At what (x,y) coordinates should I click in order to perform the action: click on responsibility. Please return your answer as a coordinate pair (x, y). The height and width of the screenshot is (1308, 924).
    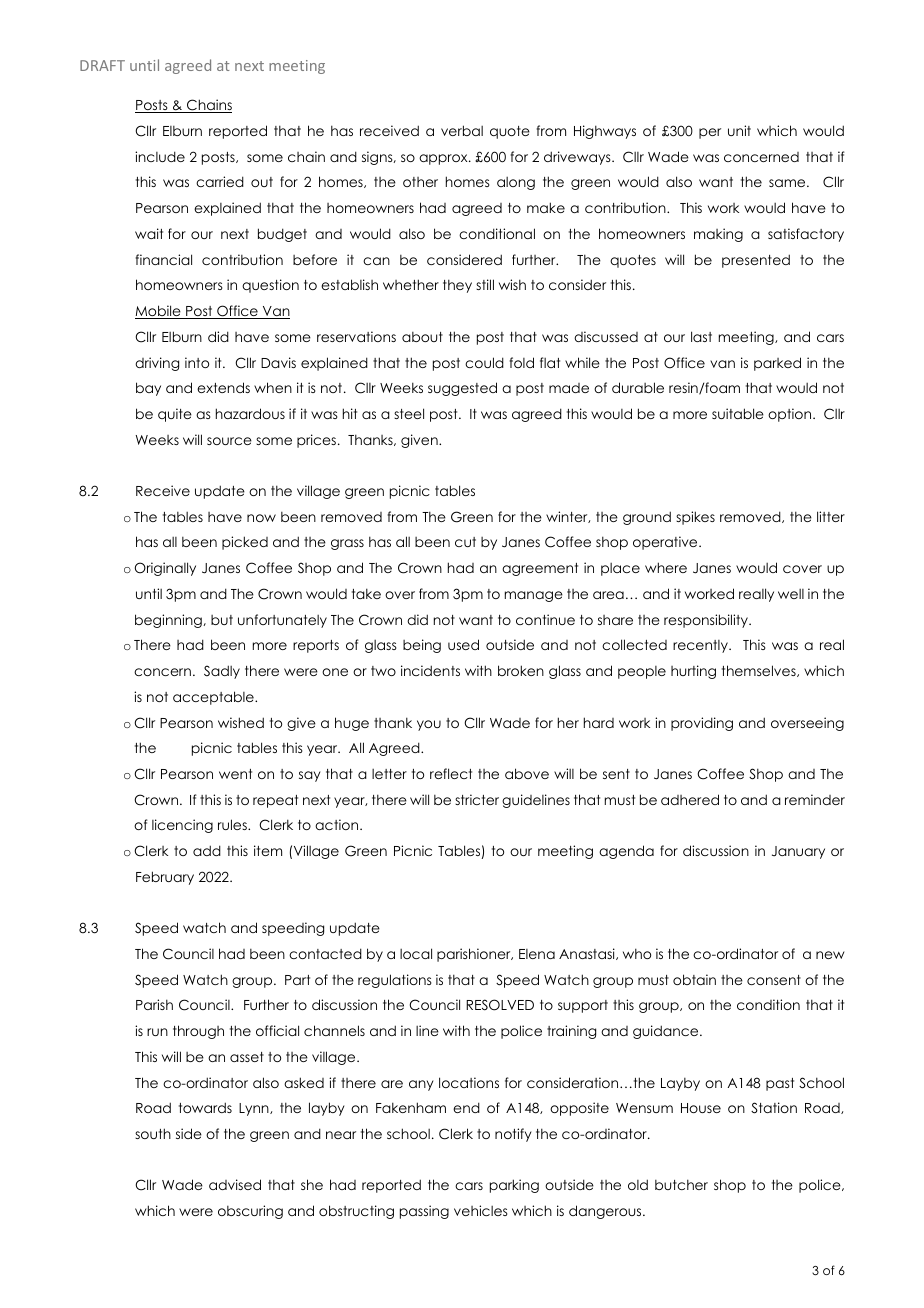
    Looking at the image, I should click on (707, 621).
